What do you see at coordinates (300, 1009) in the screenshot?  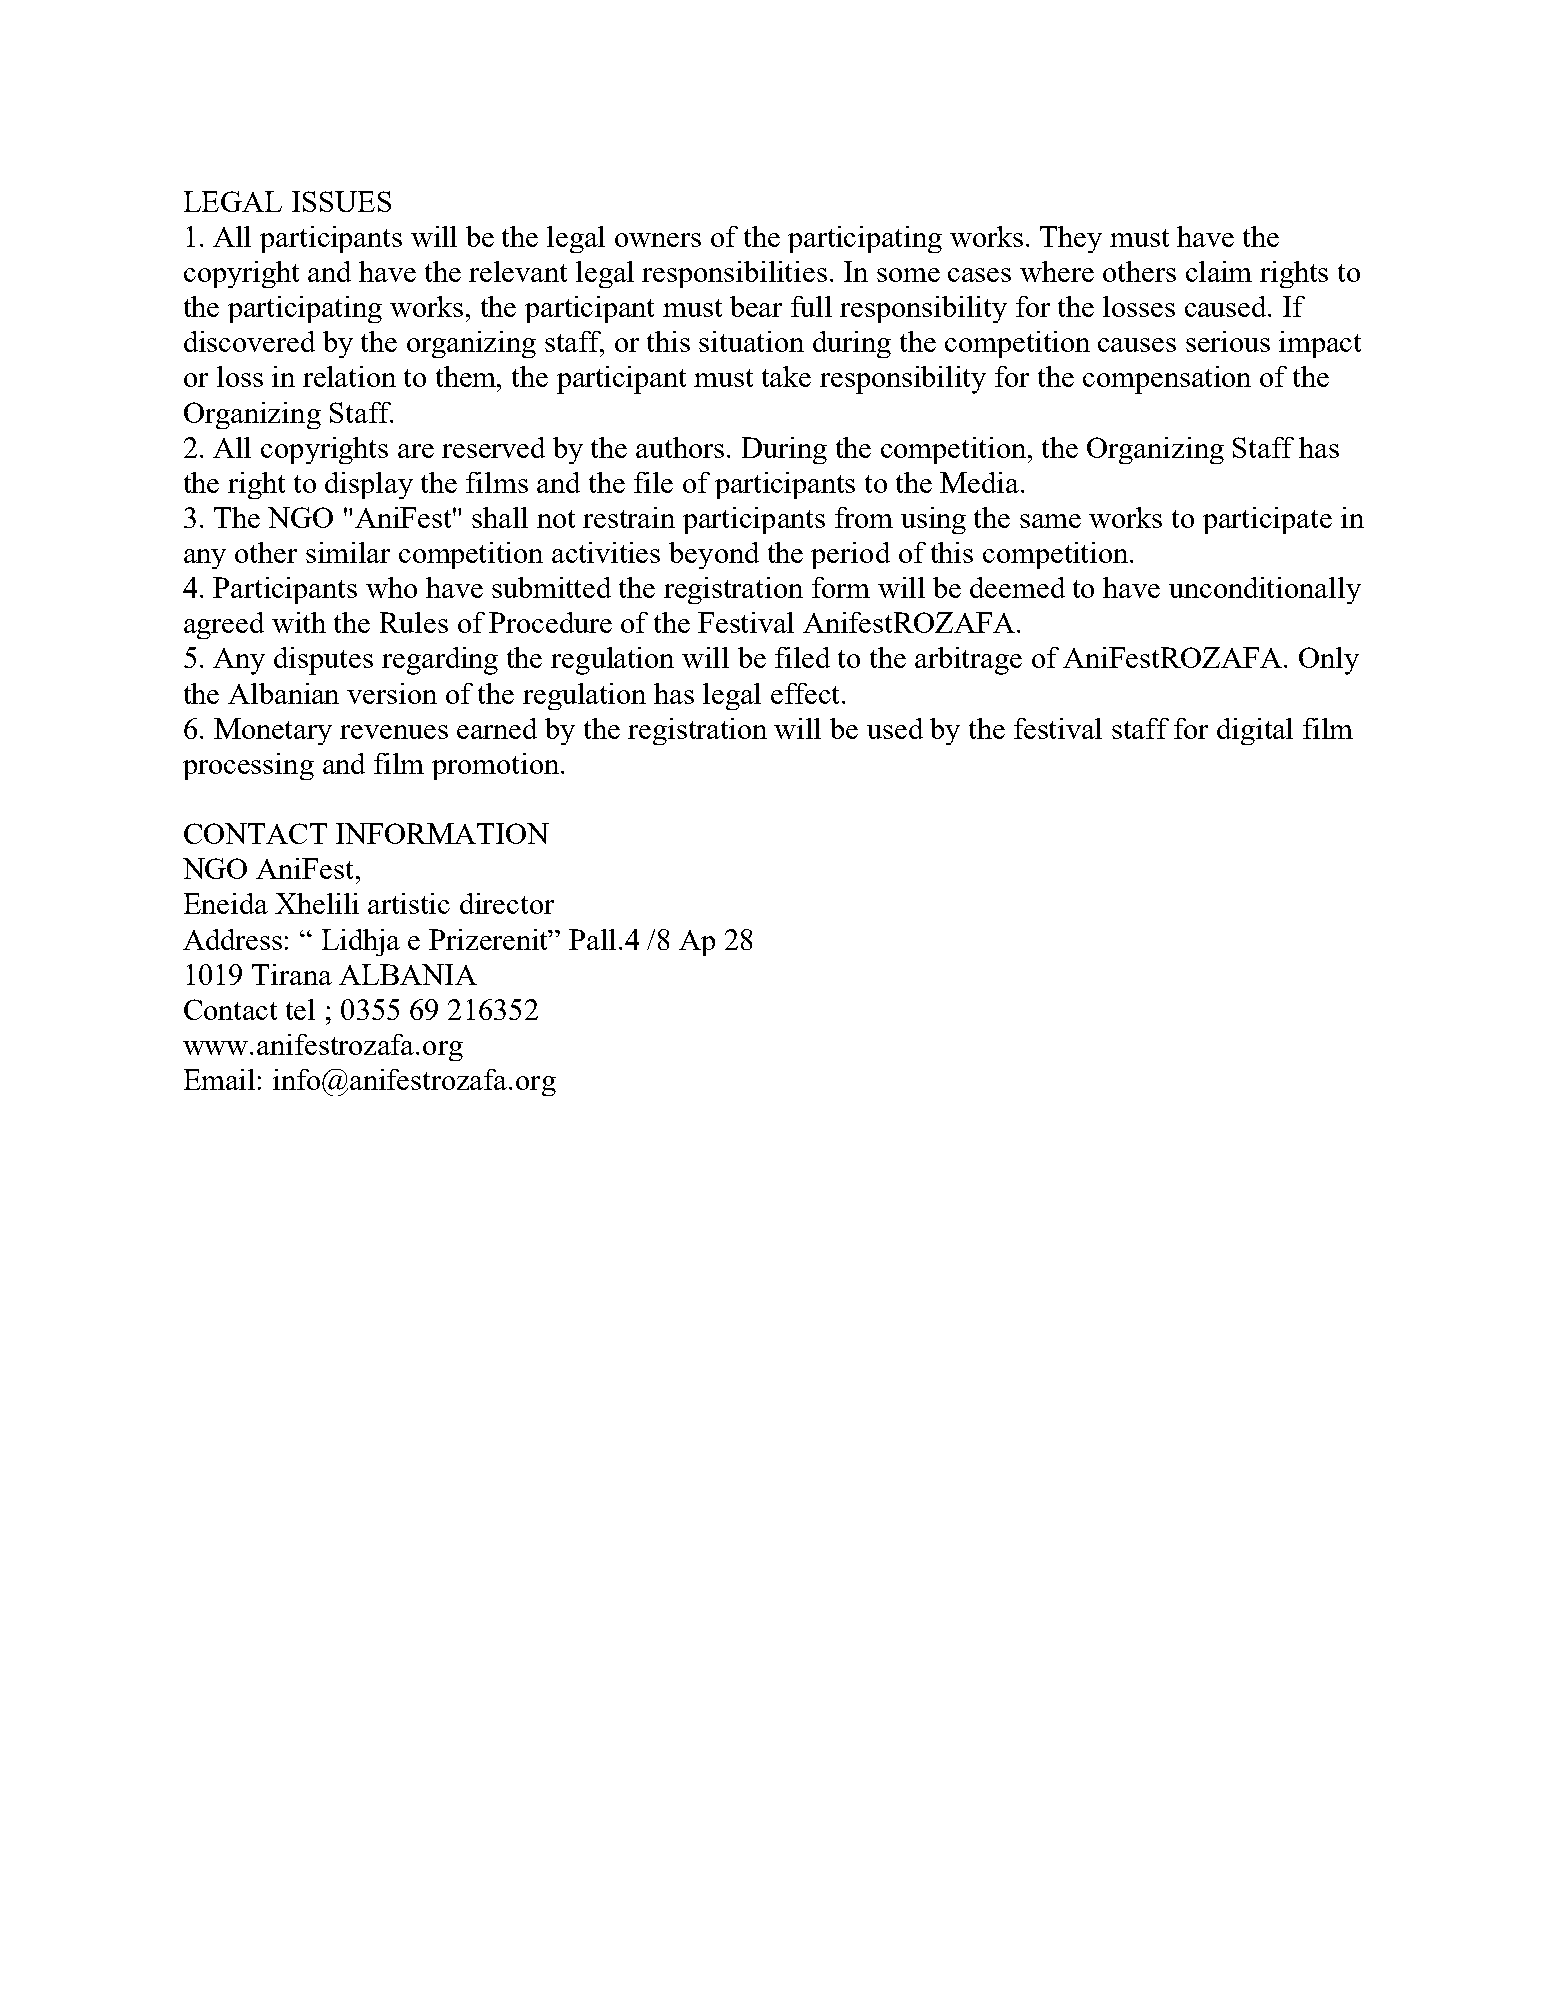 I see `tel` at bounding box center [300, 1009].
